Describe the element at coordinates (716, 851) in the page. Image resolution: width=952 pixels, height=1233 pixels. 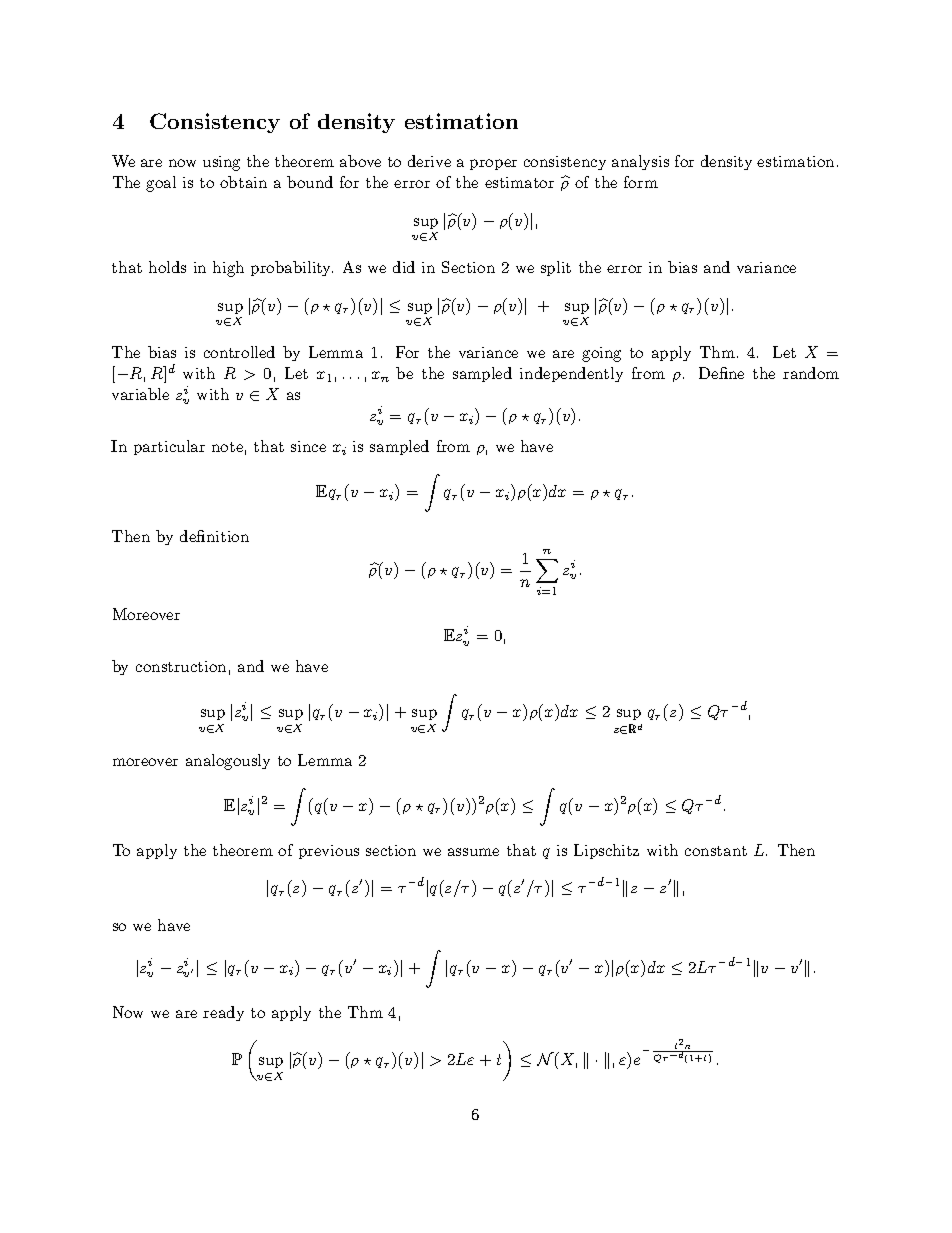
I see `constant` at that location.
